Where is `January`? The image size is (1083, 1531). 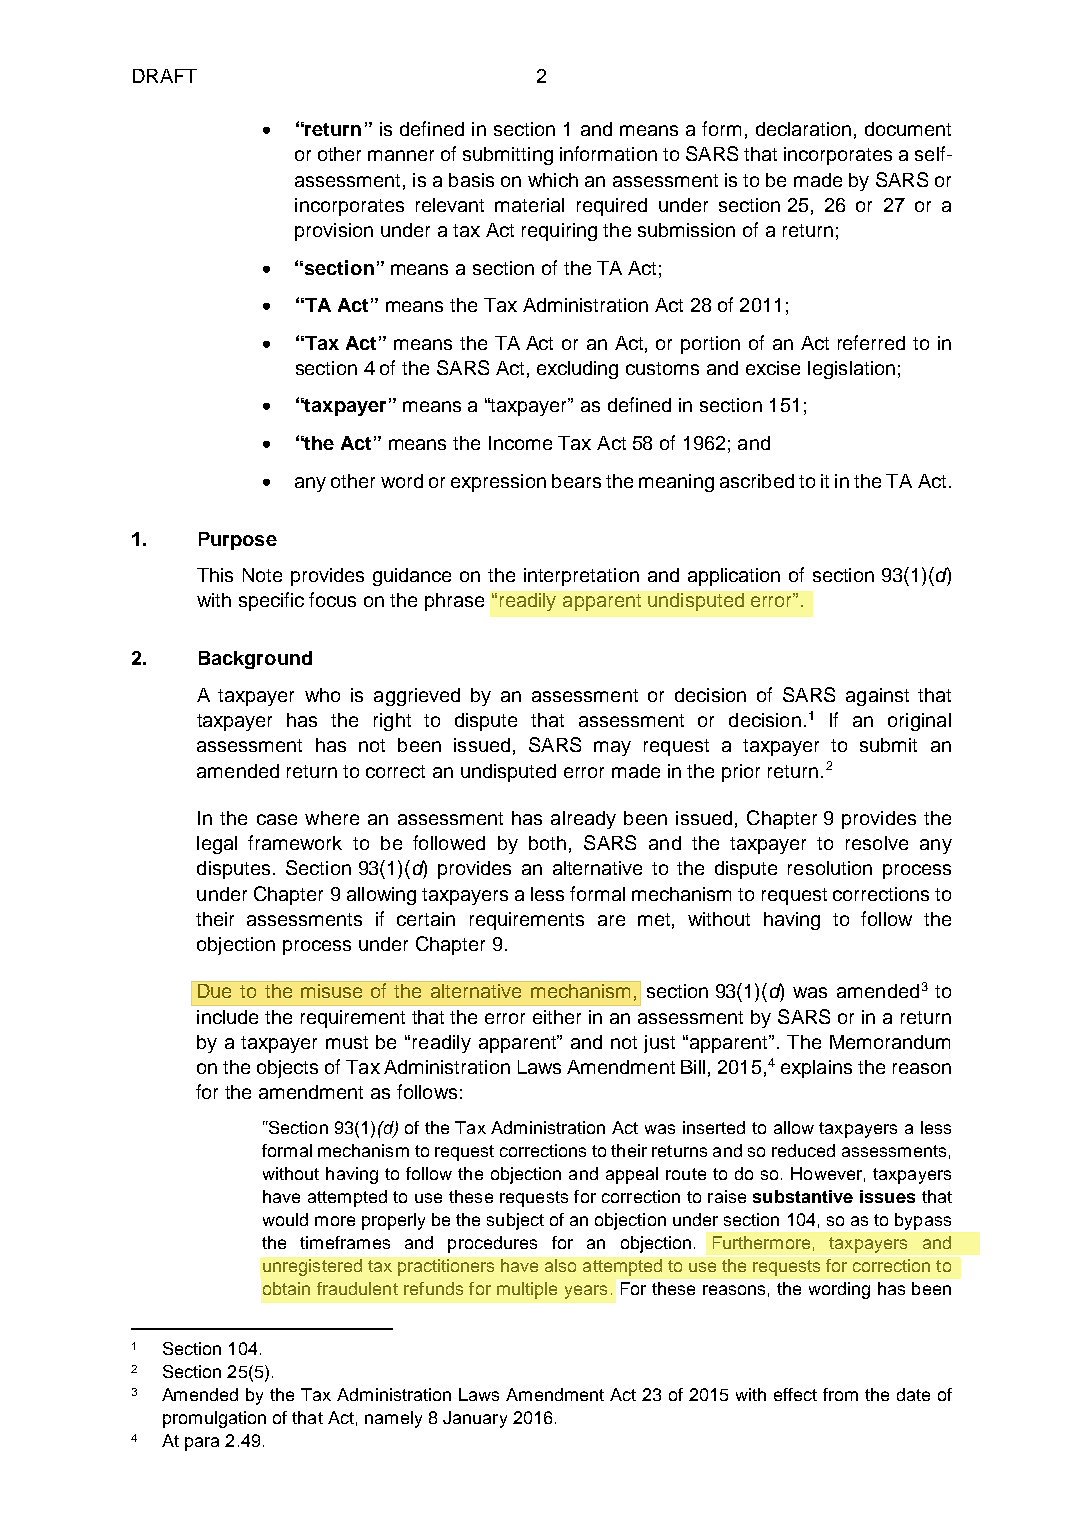 January is located at coordinates (475, 1419).
